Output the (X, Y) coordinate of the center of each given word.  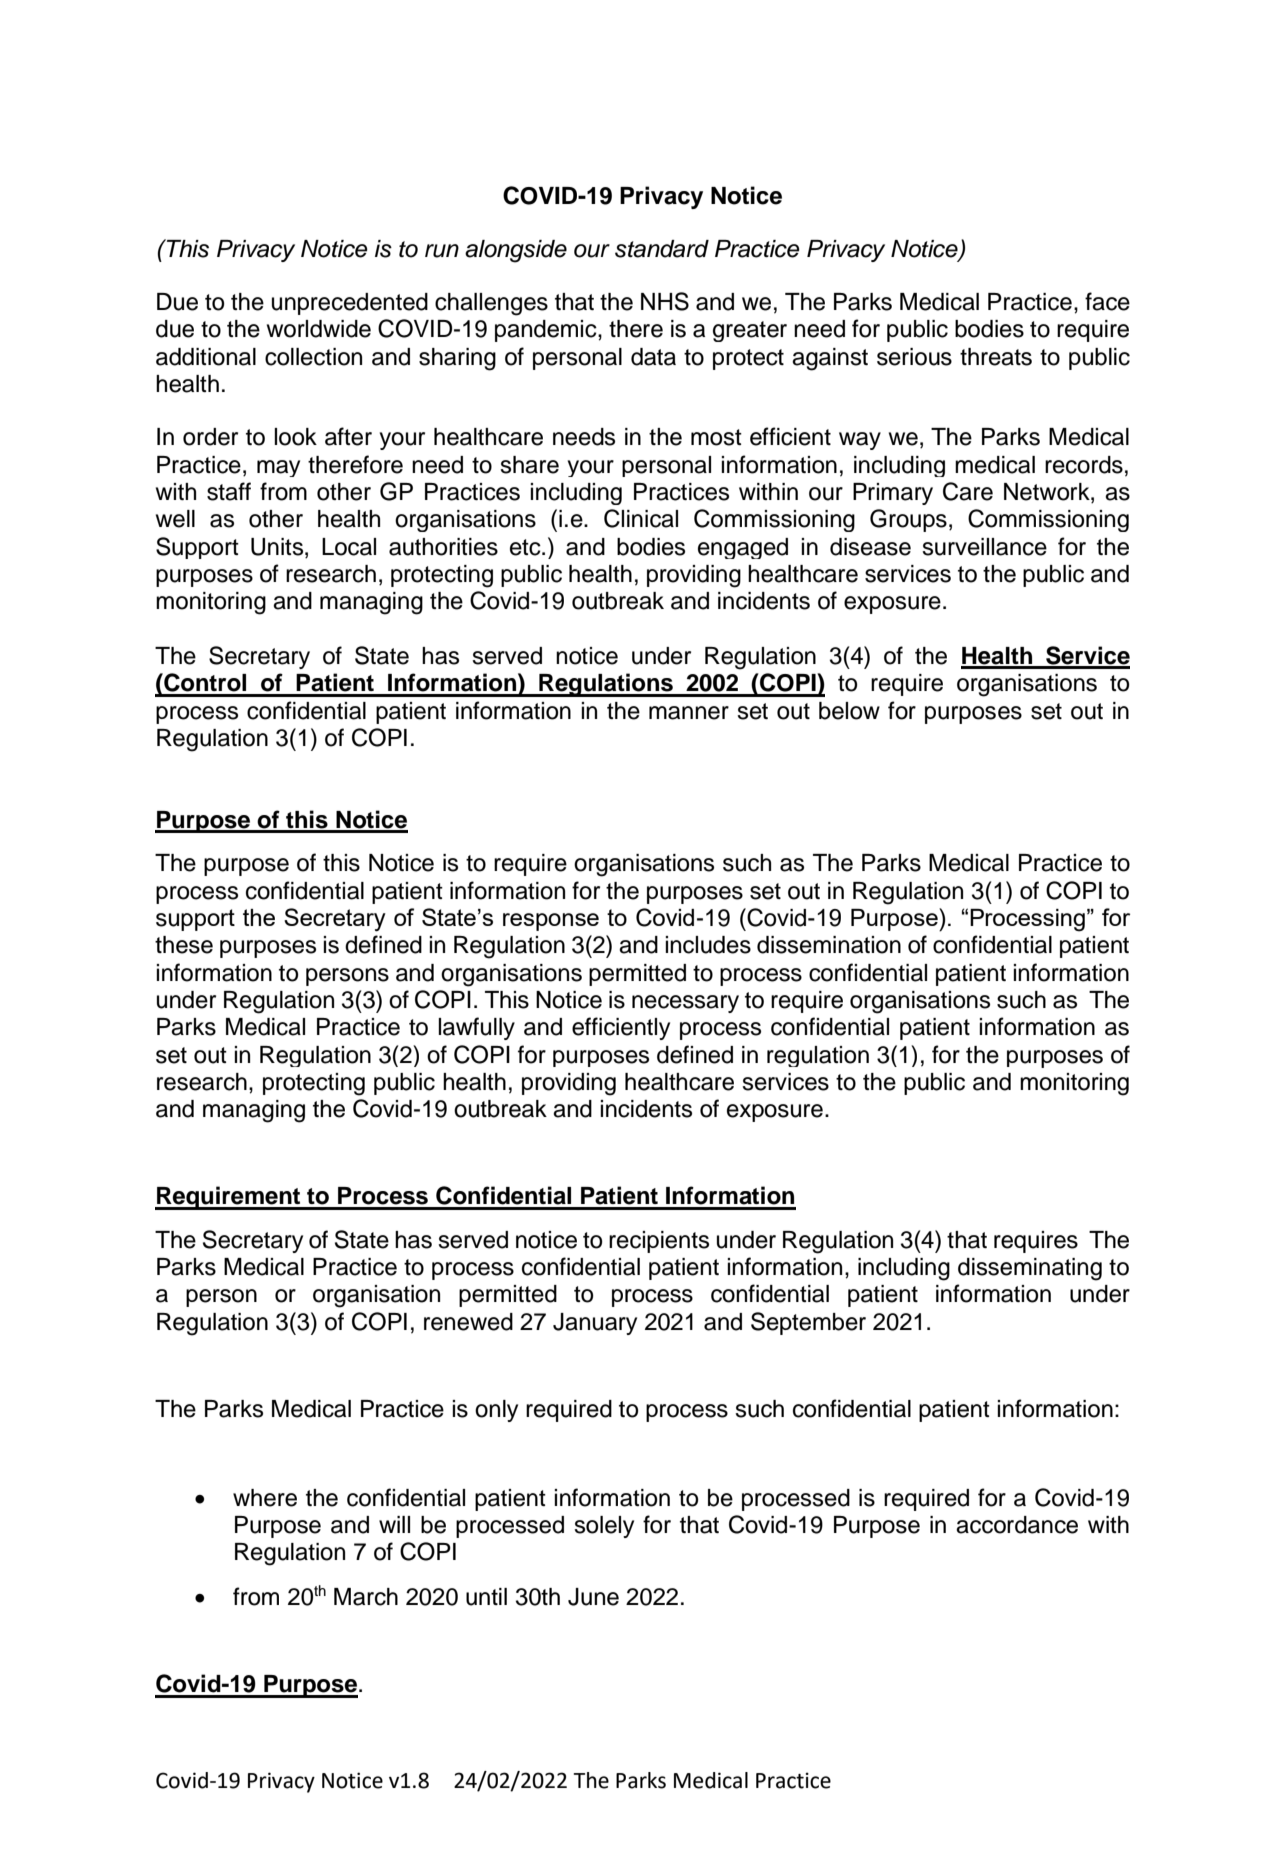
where (265, 1498)
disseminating (1030, 1269)
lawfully (476, 1028)
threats (996, 357)
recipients (659, 1242)
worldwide (319, 329)
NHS (665, 301)
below (849, 711)
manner (689, 713)
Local (349, 547)
